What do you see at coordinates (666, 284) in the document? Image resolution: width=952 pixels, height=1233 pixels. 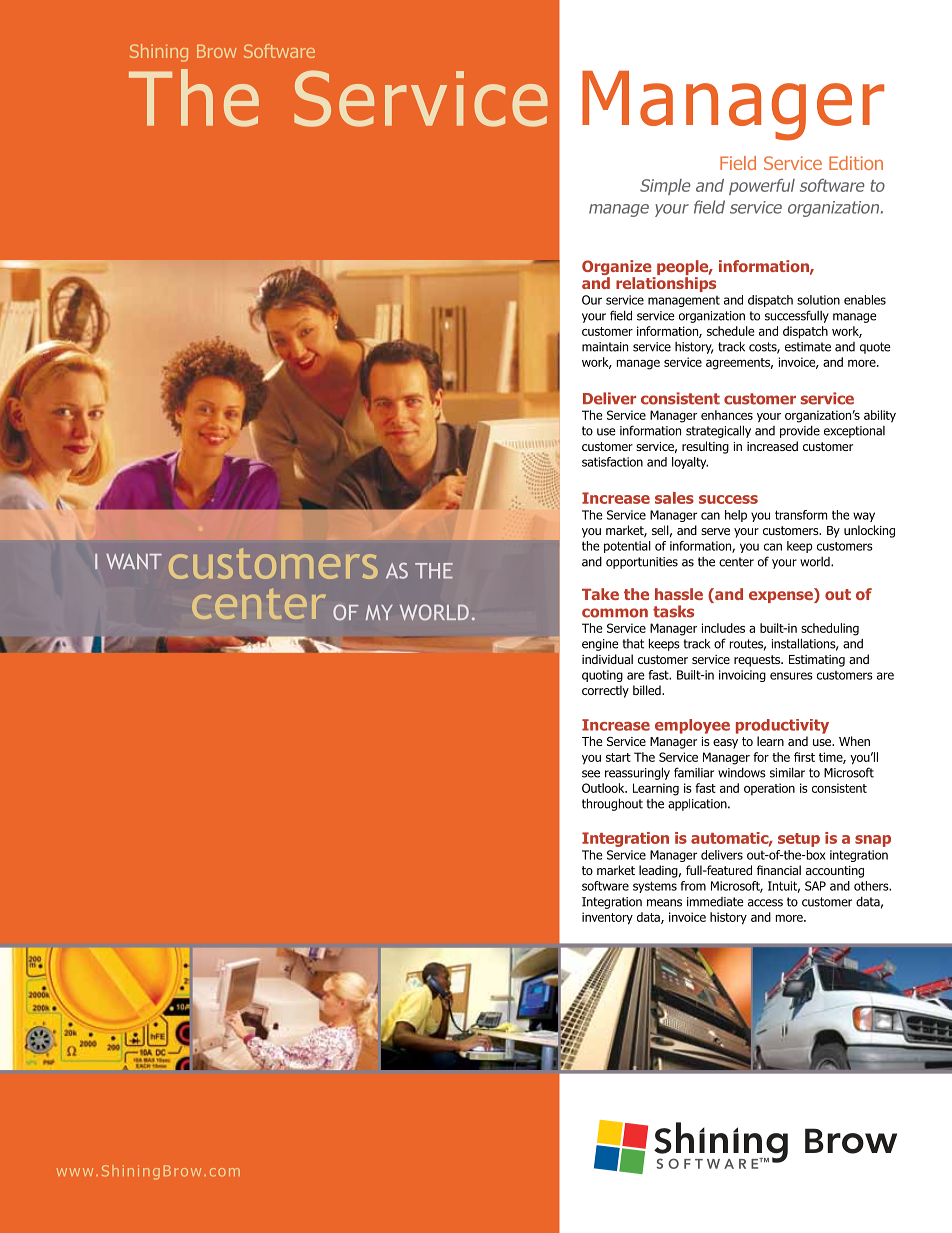 I see `relationships` at bounding box center [666, 284].
